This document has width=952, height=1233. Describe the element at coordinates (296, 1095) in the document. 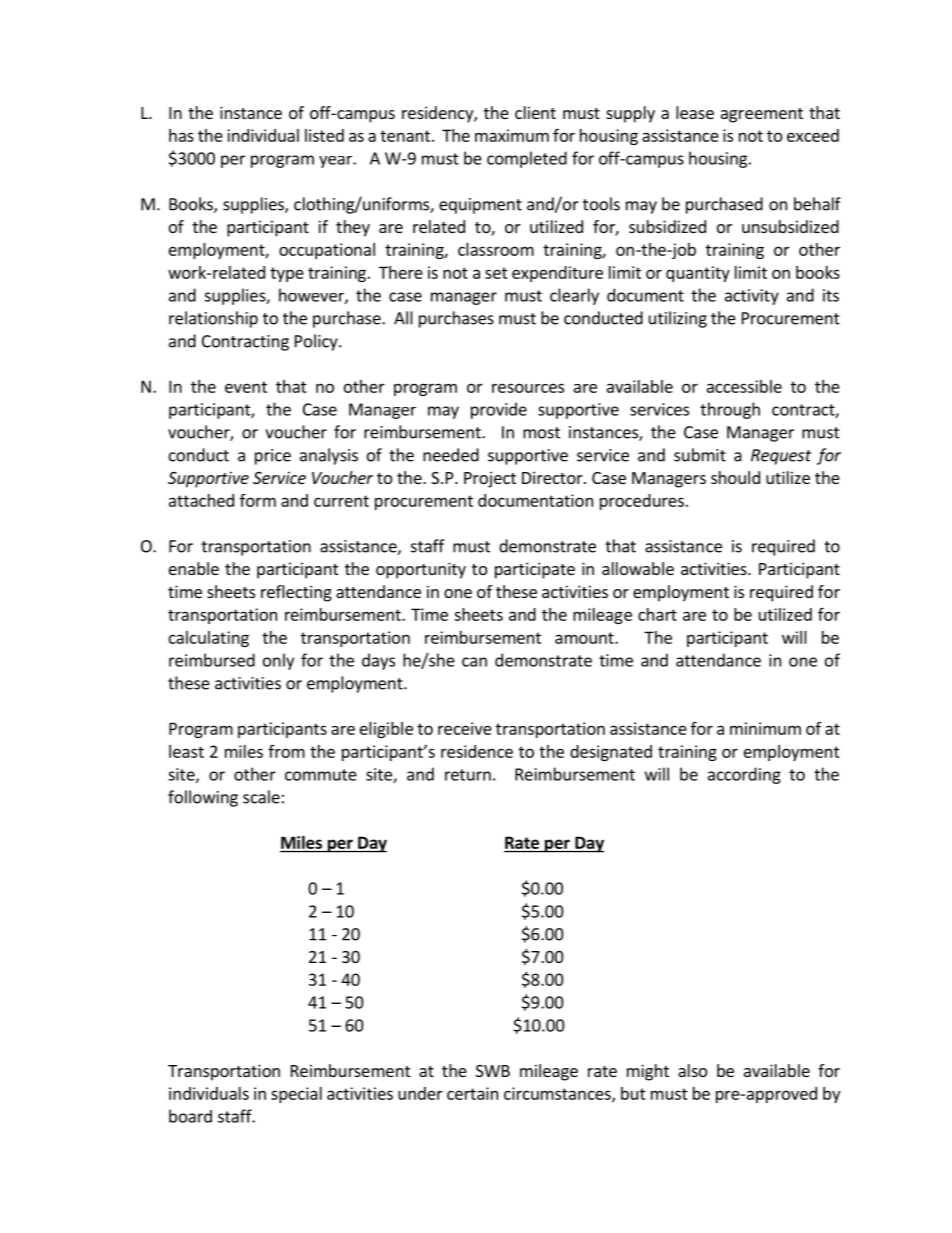

I see `special` at that location.
